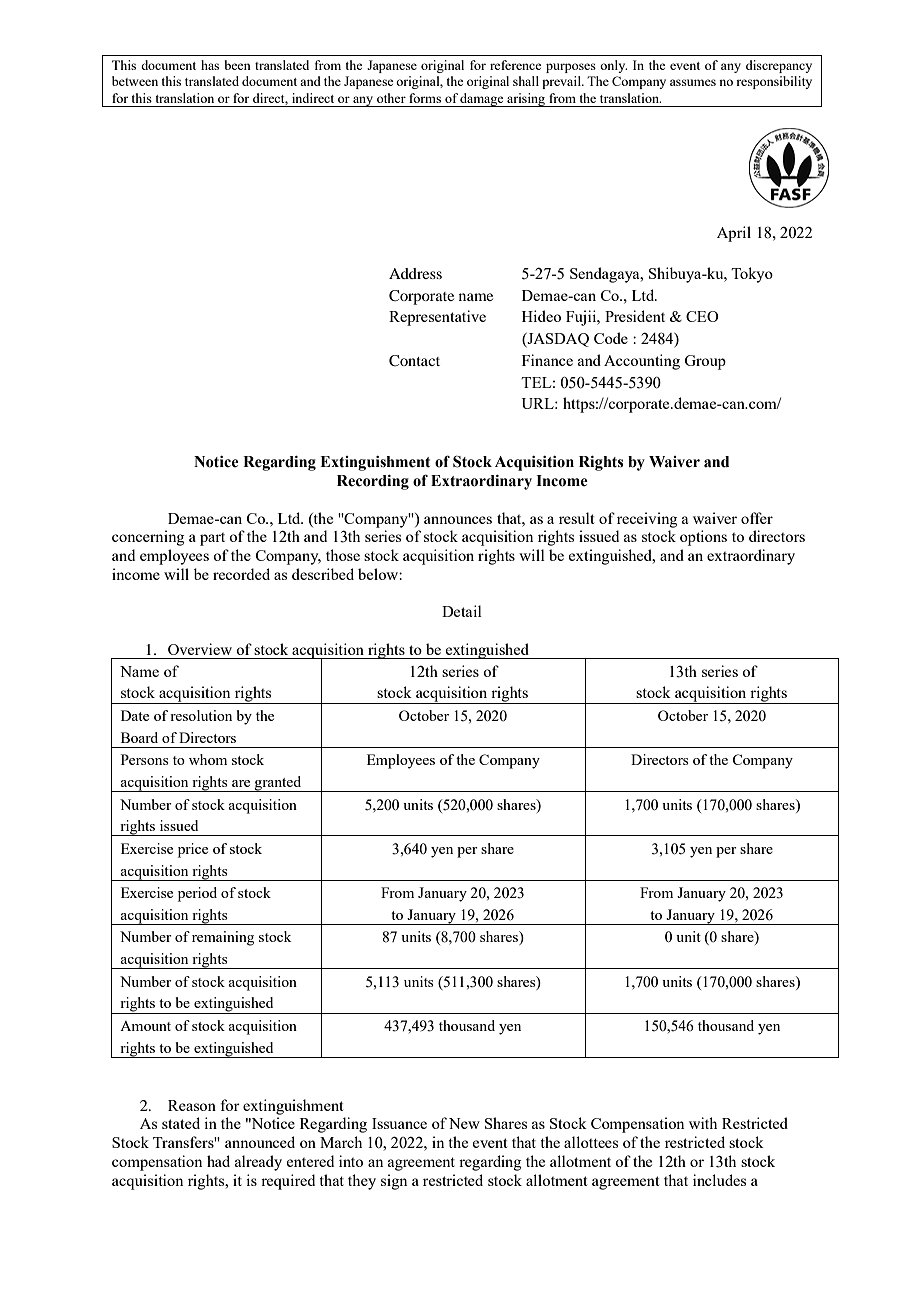 This screenshot has height=1308, width=924. Describe the element at coordinates (414, 361) in the screenshot. I see `Contact` at that location.
